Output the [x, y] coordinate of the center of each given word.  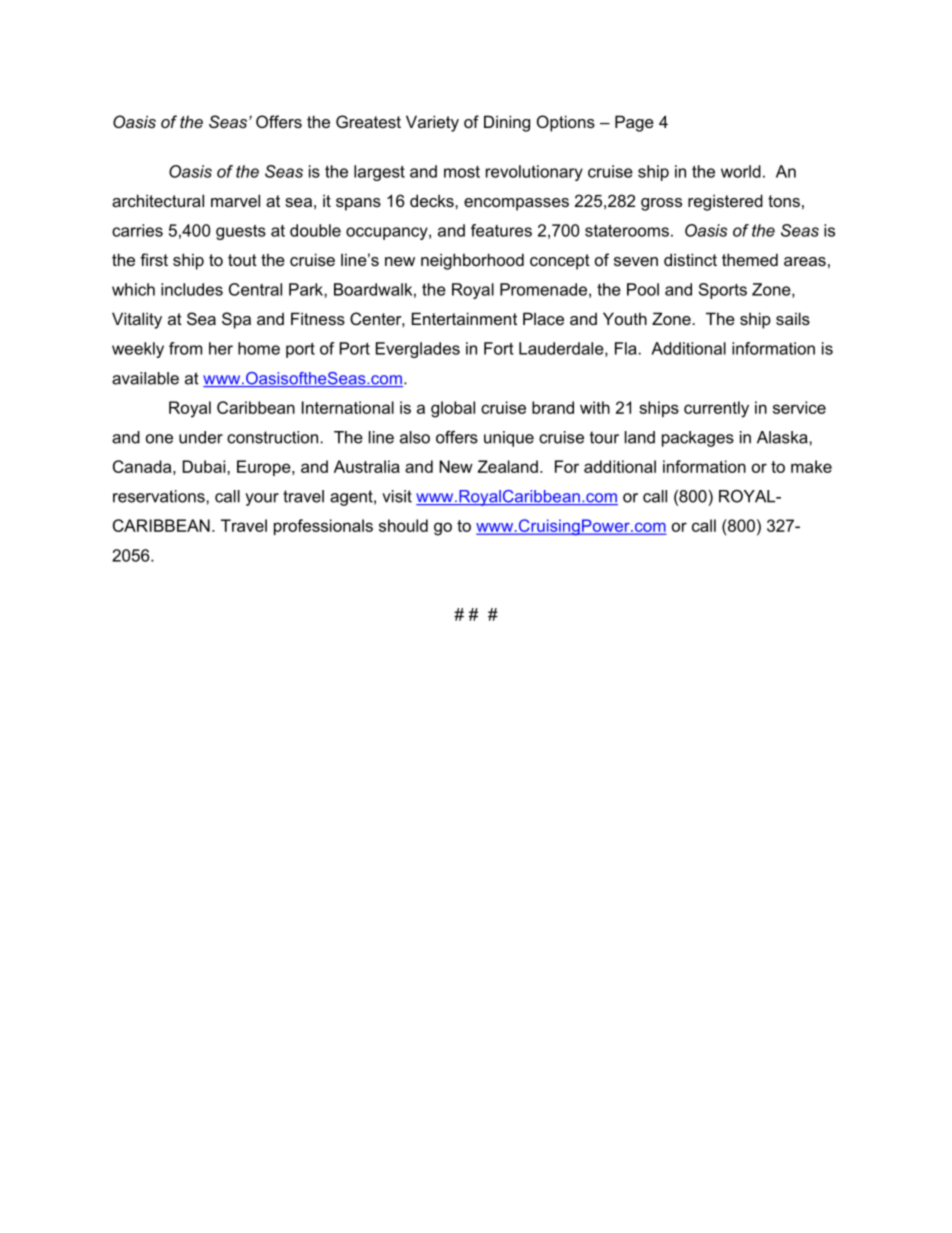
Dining [507, 123]
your [262, 499]
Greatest [368, 121]
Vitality [137, 320]
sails [793, 318]
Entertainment [464, 318]
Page [634, 123]
